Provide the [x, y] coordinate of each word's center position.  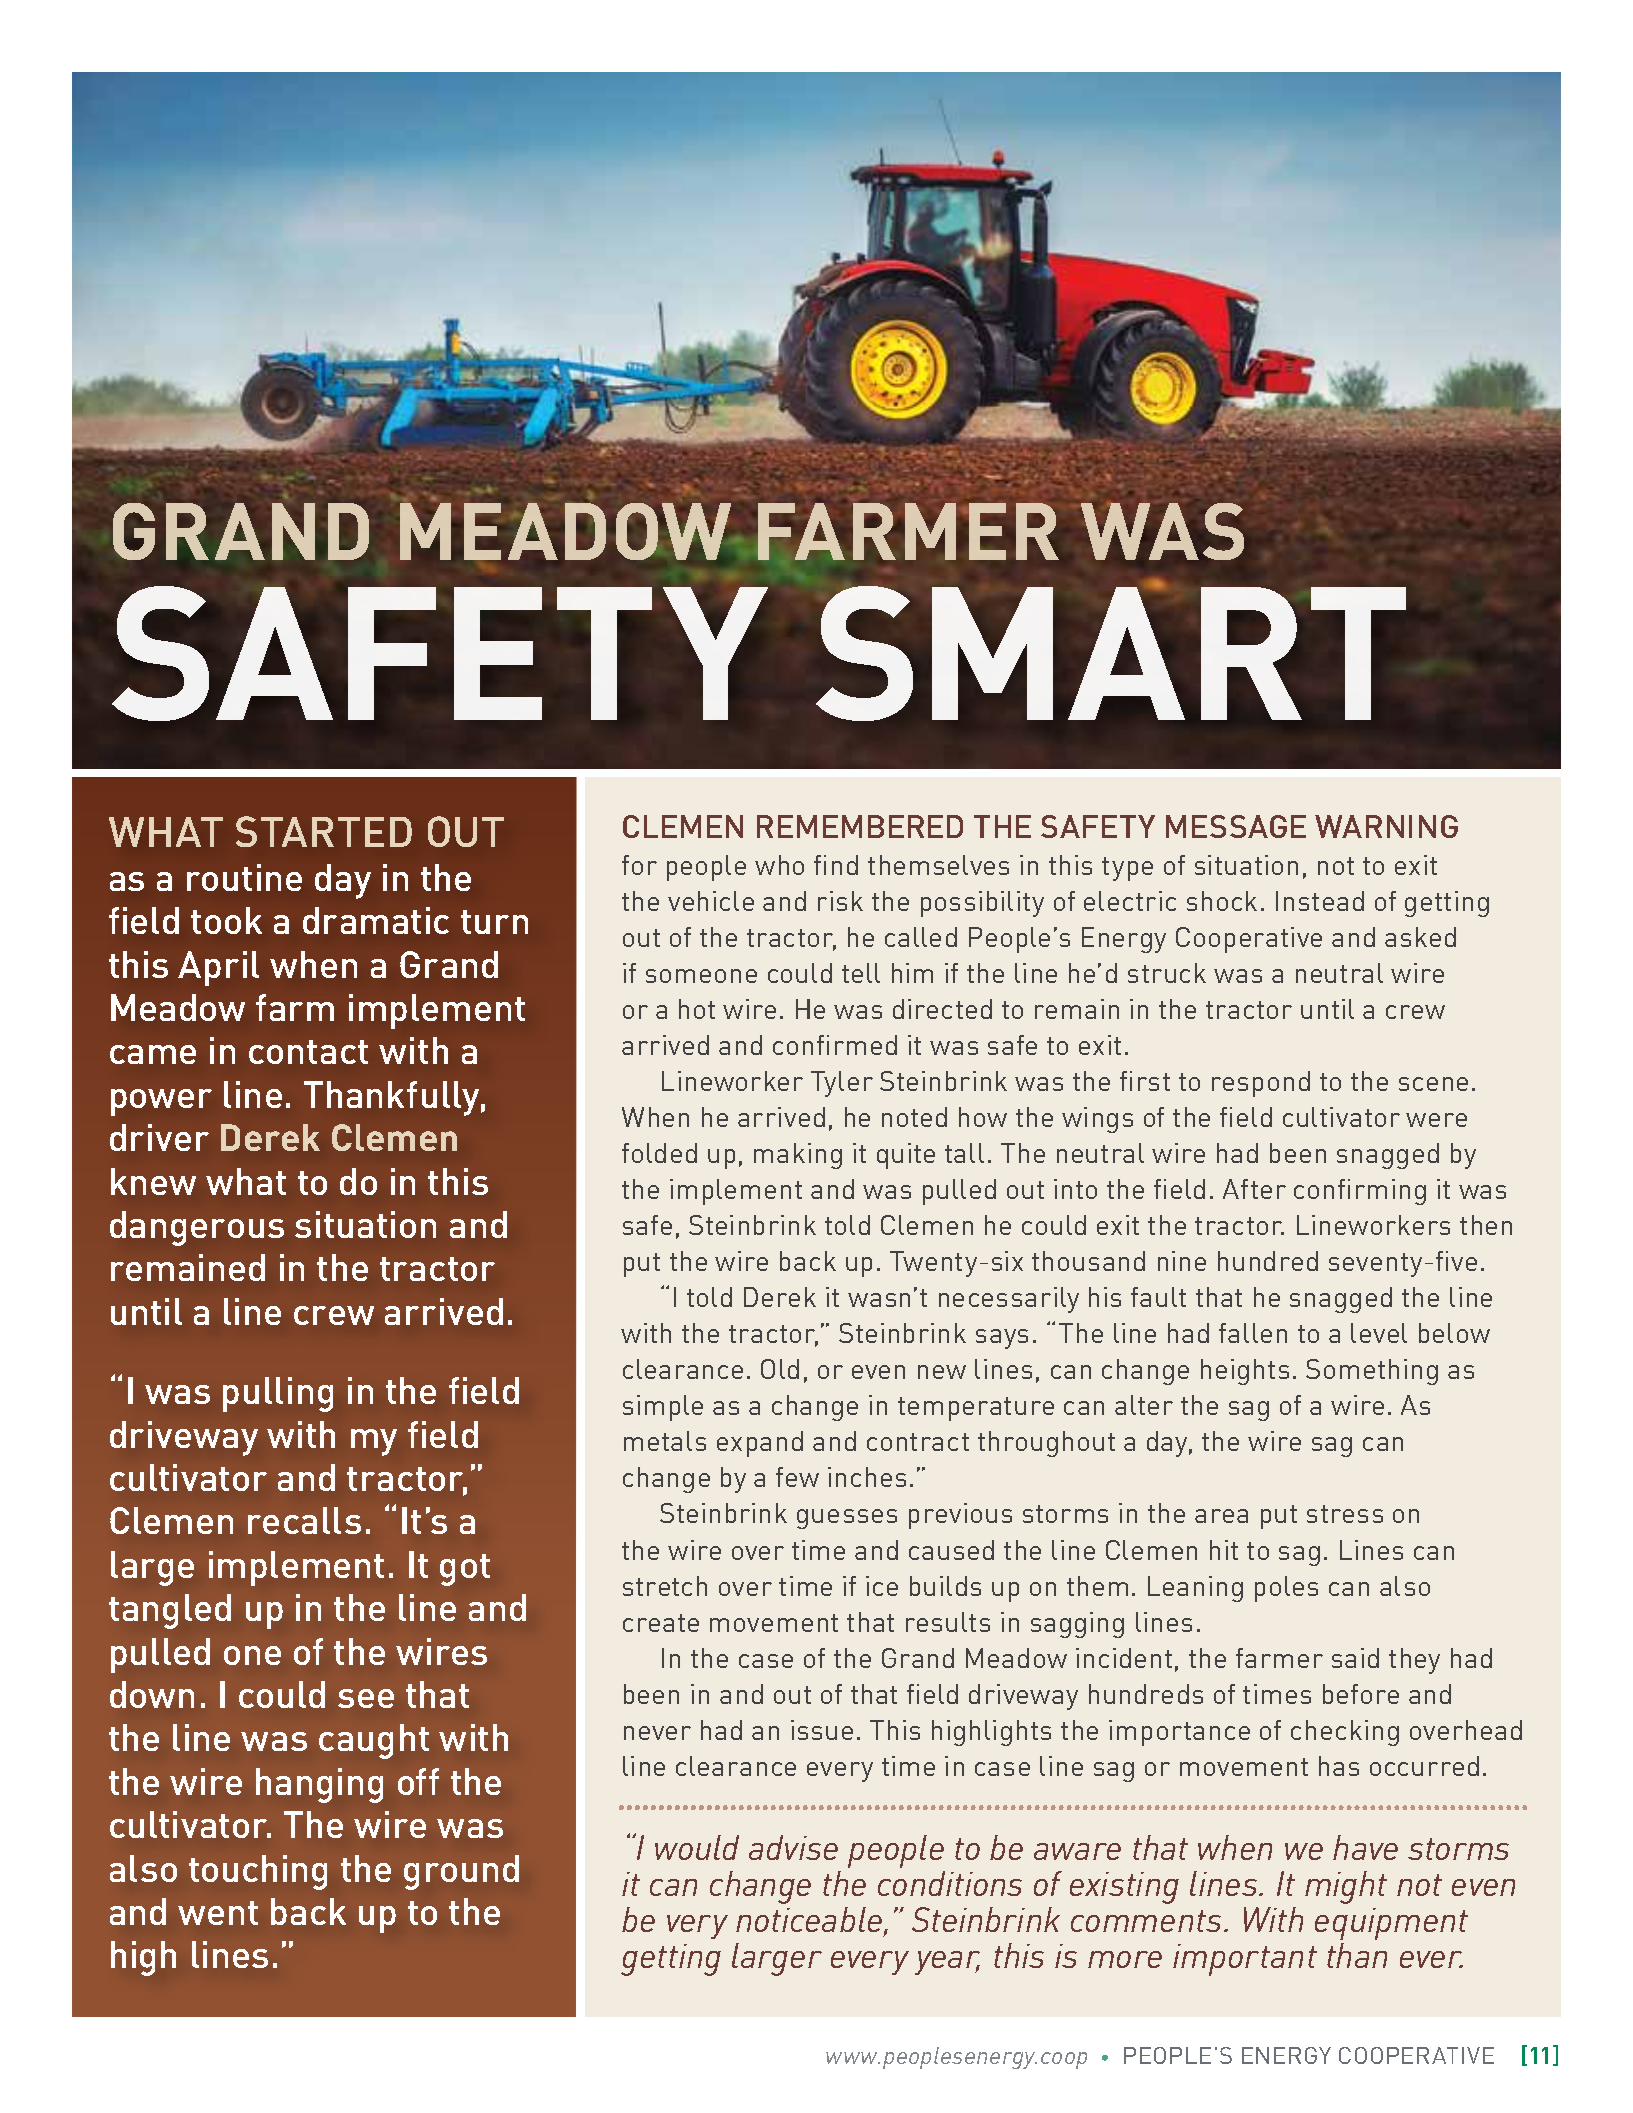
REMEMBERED [860, 826]
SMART [1111, 652]
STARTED [324, 831]
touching [258, 1872]
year [947, 1963]
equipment [1391, 1924]
